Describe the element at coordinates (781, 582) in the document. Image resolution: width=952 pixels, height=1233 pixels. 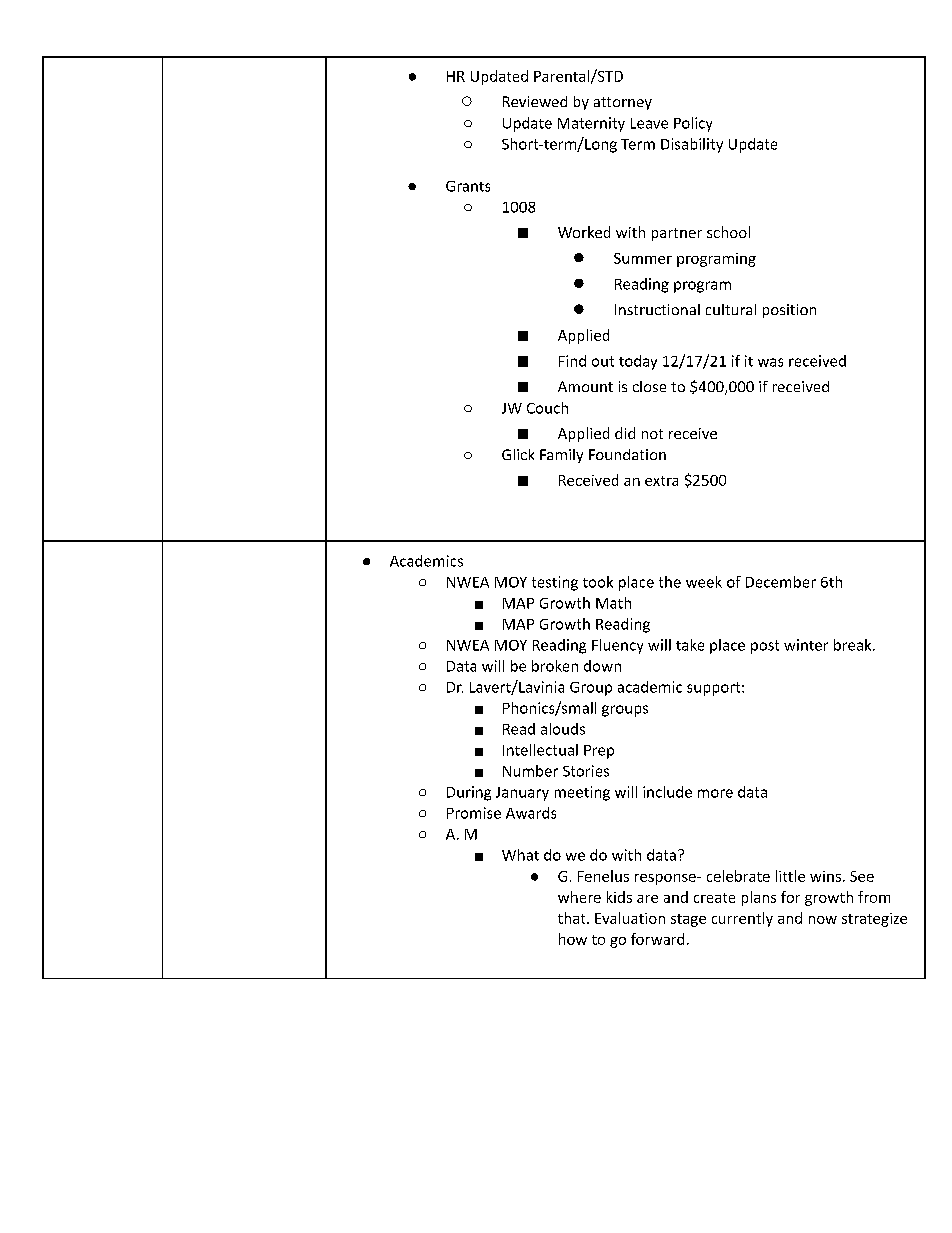
I see `December` at that location.
